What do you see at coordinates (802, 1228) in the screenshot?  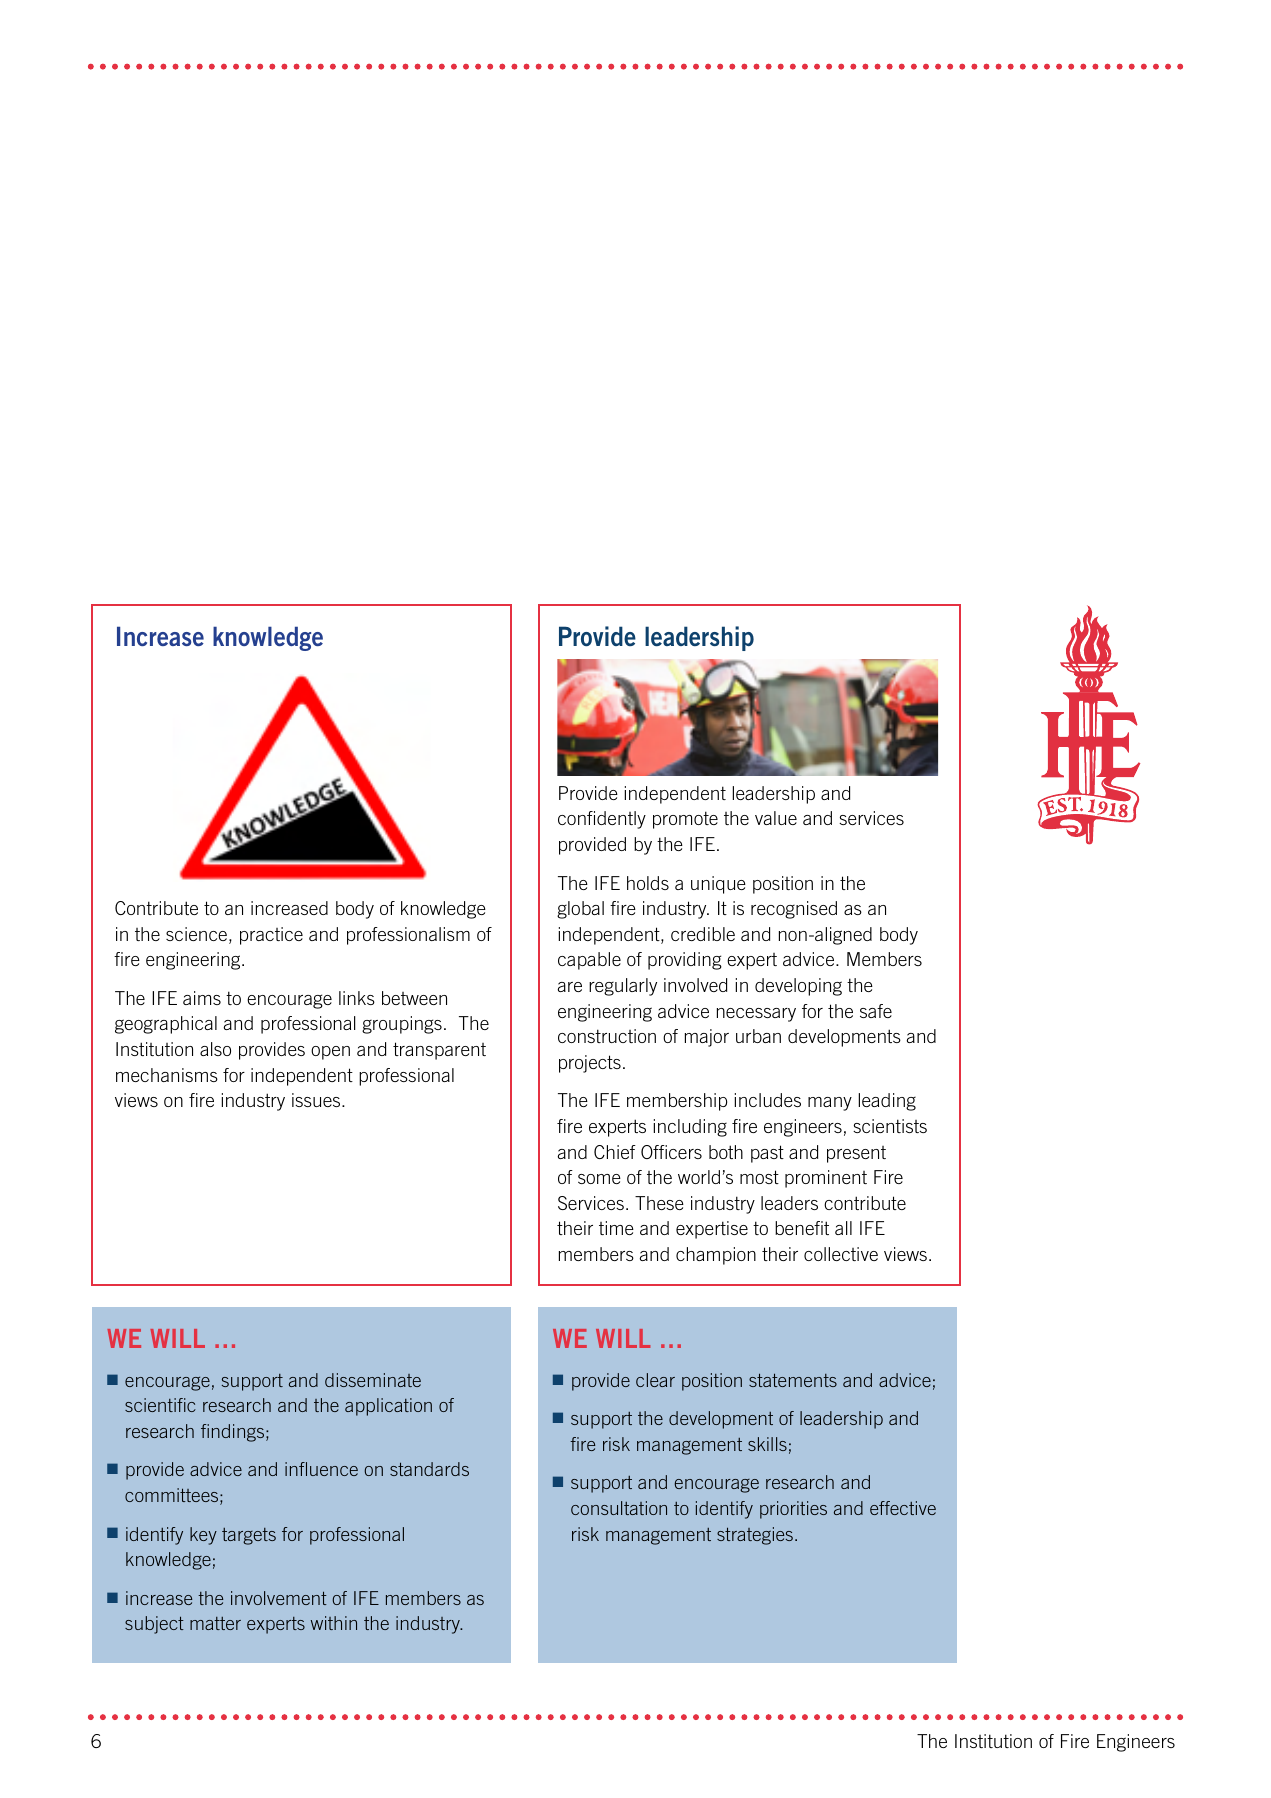 I see `benefit` at bounding box center [802, 1228].
